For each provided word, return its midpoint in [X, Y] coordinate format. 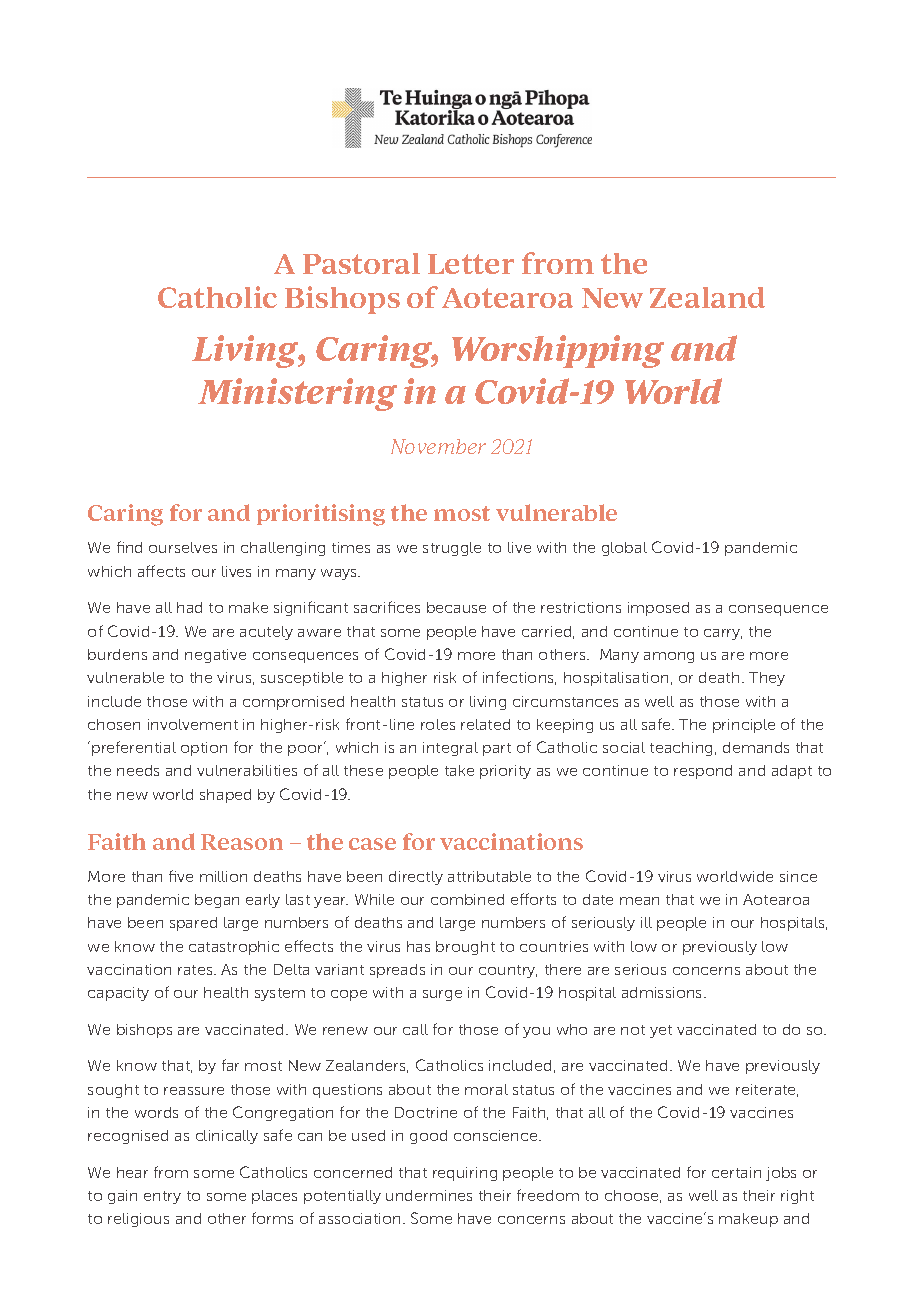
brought [465, 948]
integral [450, 749]
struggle [452, 549]
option [204, 749]
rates [196, 970]
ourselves [183, 547]
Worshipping [558, 351]
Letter [471, 264]
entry [162, 1197]
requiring [465, 1174]
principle [744, 726]
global [624, 549]
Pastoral [361, 263]
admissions [663, 992]
